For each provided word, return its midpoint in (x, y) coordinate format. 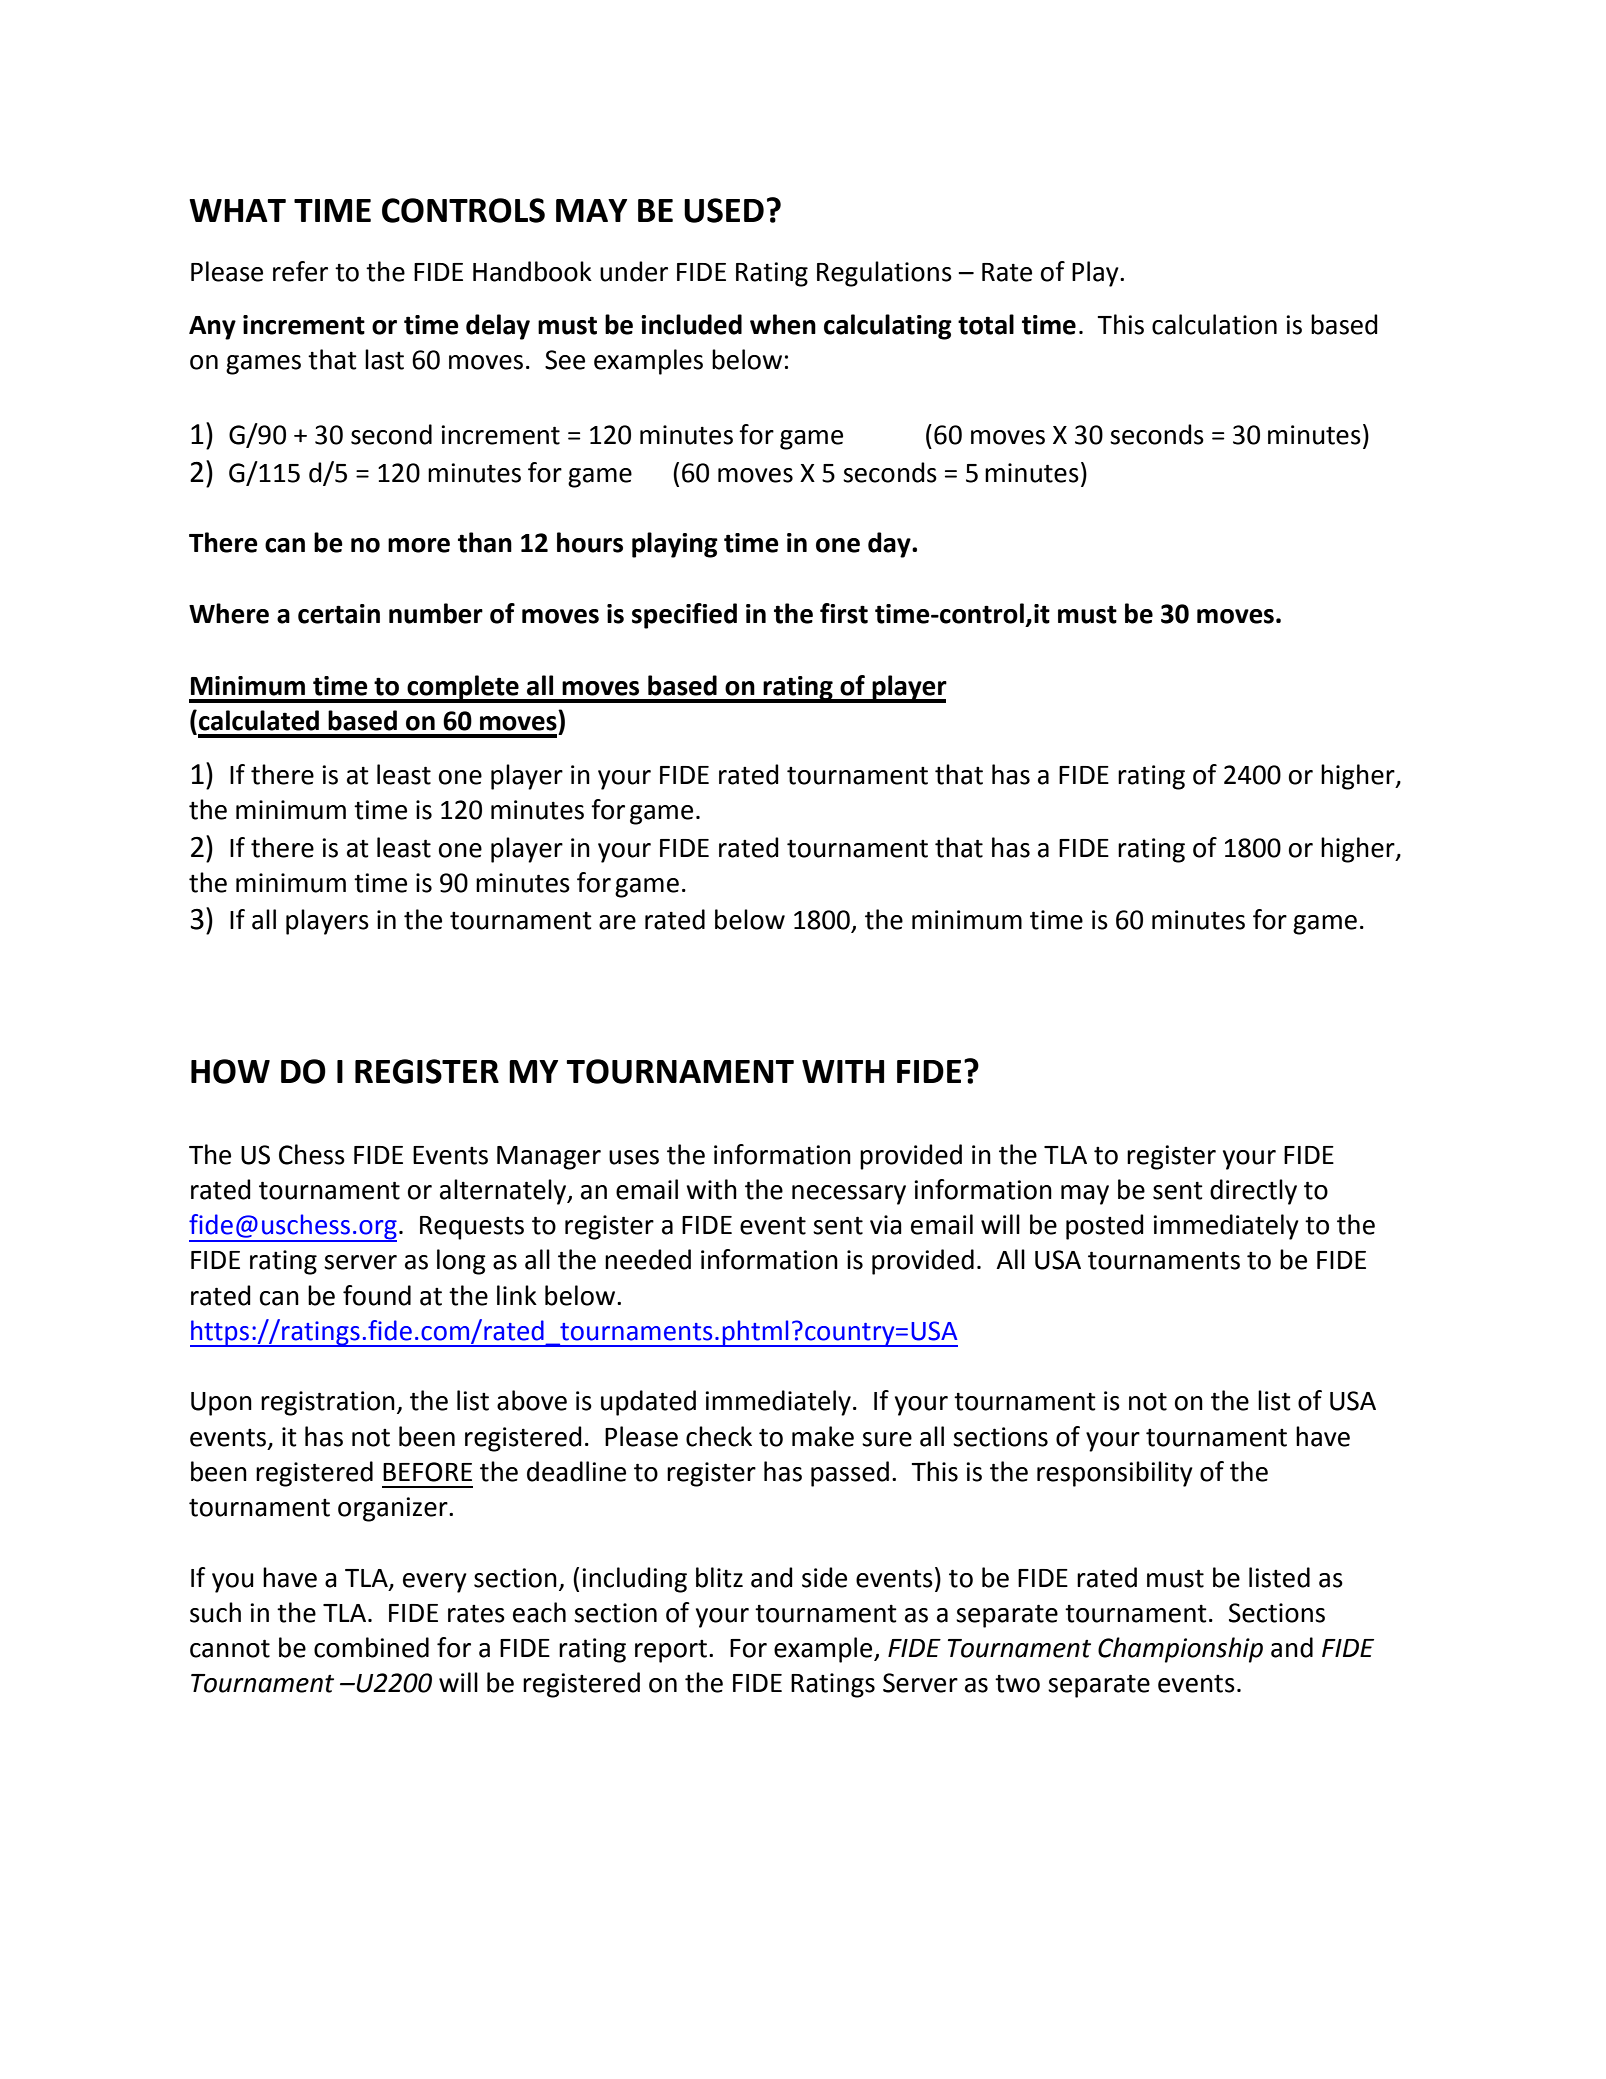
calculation (1214, 324)
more (419, 545)
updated (648, 1403)
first (844, 613)
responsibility (1115, 1474)
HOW (230, 1071)
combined (371, 1647)
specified (684, 616)
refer (300, 271)
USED (724, 210)
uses (634, 1157)
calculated (259, 720)
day (890, 545)
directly (1253, 1192)
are (617, 922)
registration (328, 1403)
